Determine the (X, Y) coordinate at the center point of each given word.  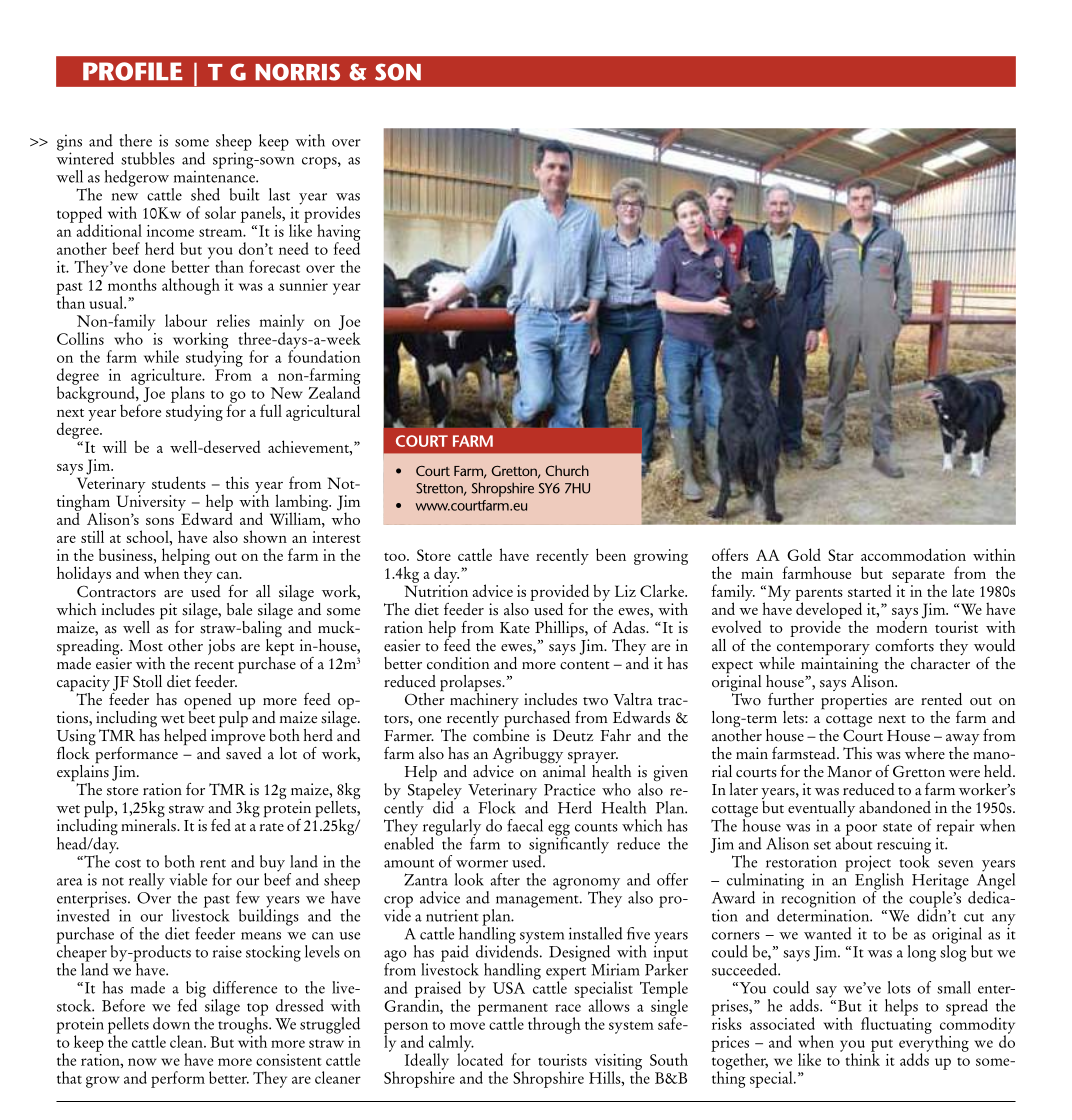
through (554, 1025)
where (925, 753)
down (171, 1023)
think (862, 1058)
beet (202, 716)
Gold (804, 554)
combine (501, 734)
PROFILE (133, 71)
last (279, 194)
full (271, 410)
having (339, 233)
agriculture (167, 377)
